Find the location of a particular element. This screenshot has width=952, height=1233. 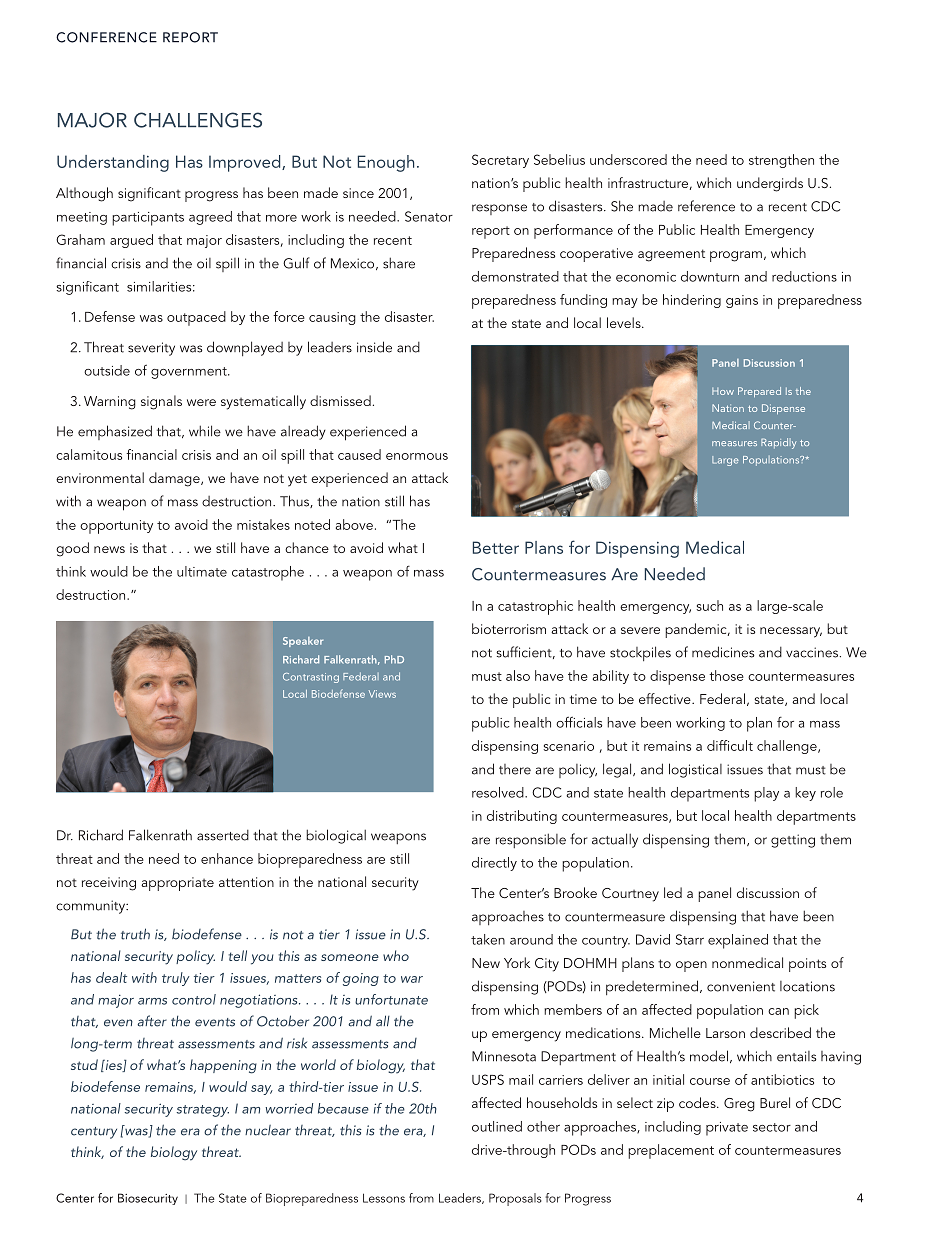

How is located at coordinates (723, 391).
